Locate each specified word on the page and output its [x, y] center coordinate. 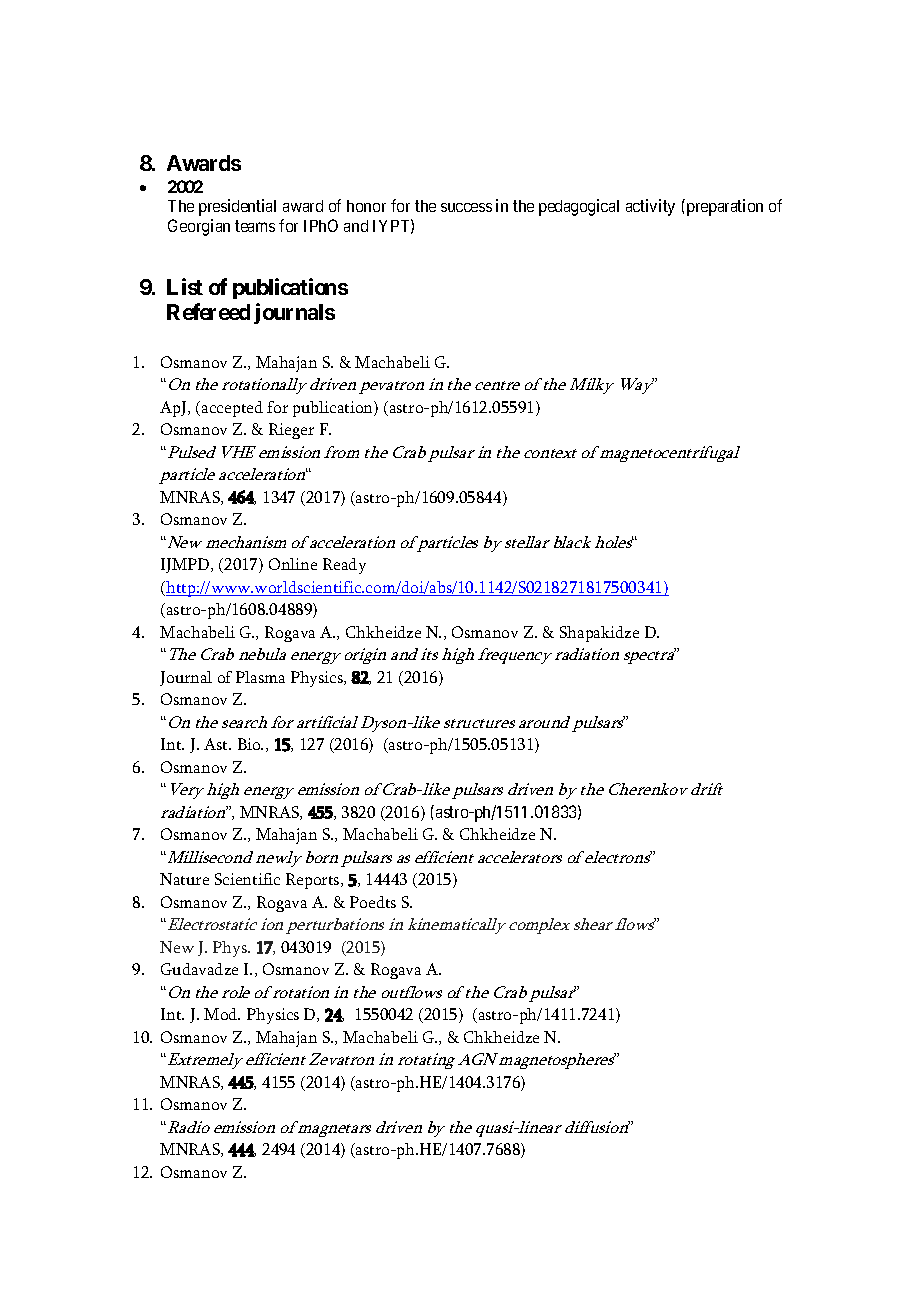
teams [255, 226]
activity [650, 207]
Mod [222, 1014]
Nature [184, 879]
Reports [314, 881]
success [466, 207]
